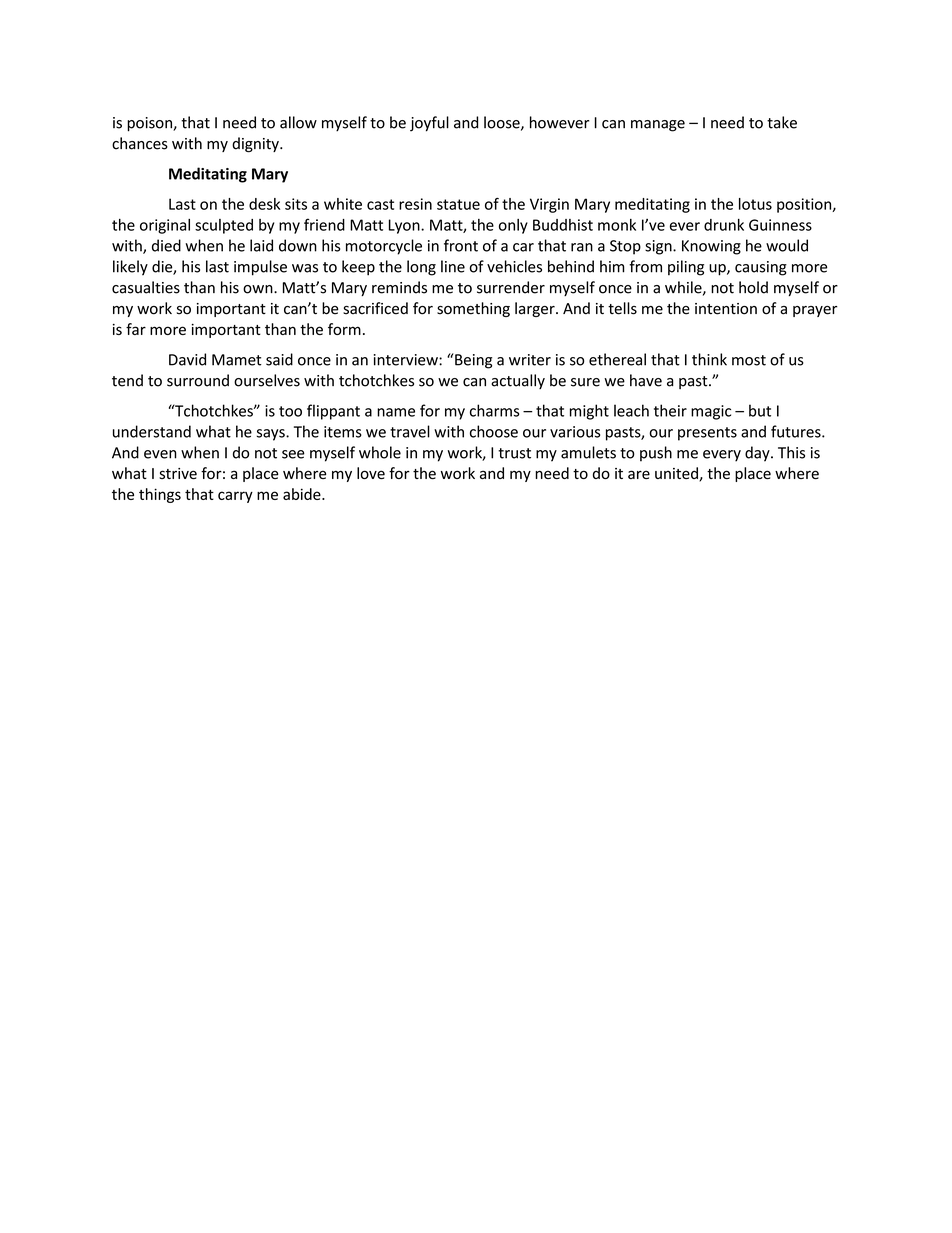 This screenshot has width=952, height=1233. I want to click on united, so click(677, 474).
